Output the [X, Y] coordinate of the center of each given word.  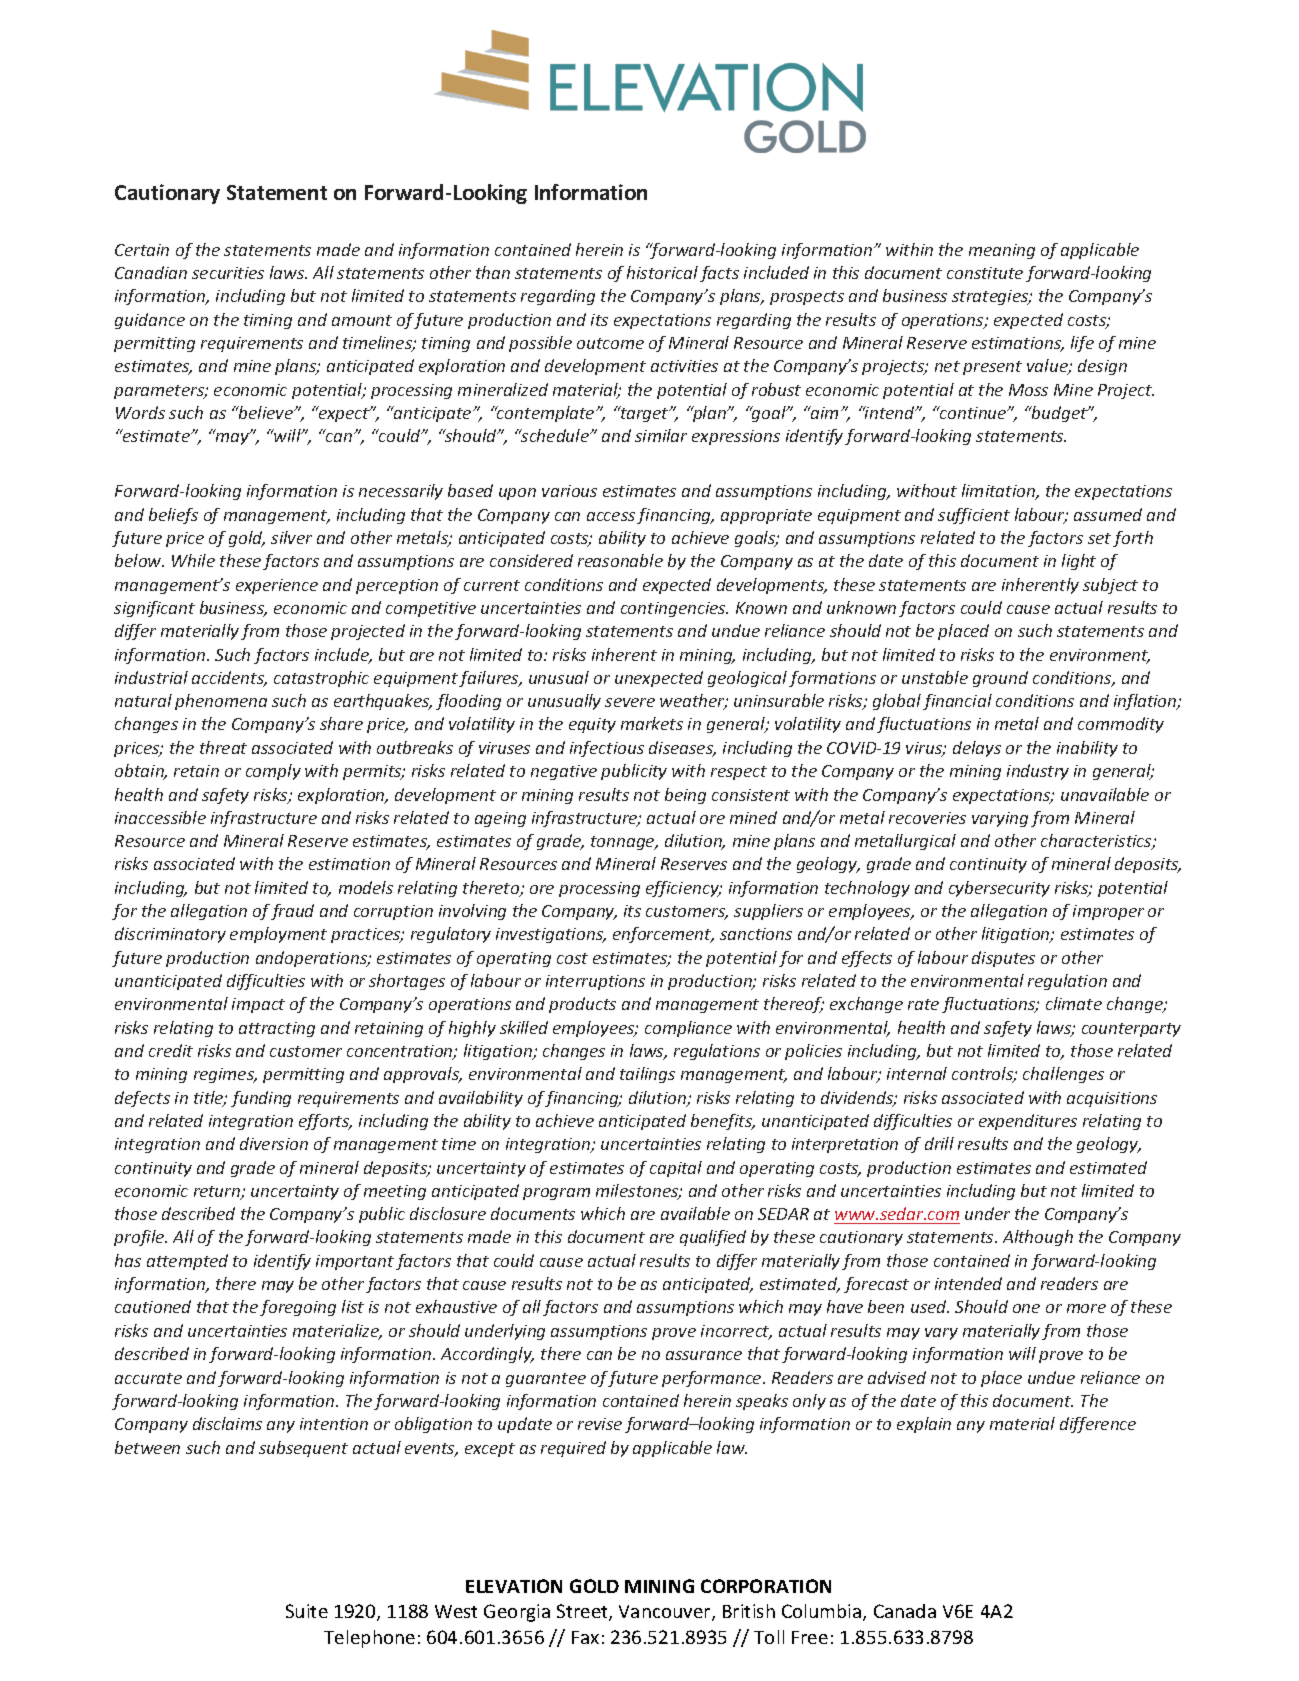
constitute [985, 273]
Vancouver [666, 1613]
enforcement [663, 935]
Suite [307, 1611]
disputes [1003, 959]
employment [278, 935]
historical [662, 272]
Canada [905, 1611]
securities [228, 273]
